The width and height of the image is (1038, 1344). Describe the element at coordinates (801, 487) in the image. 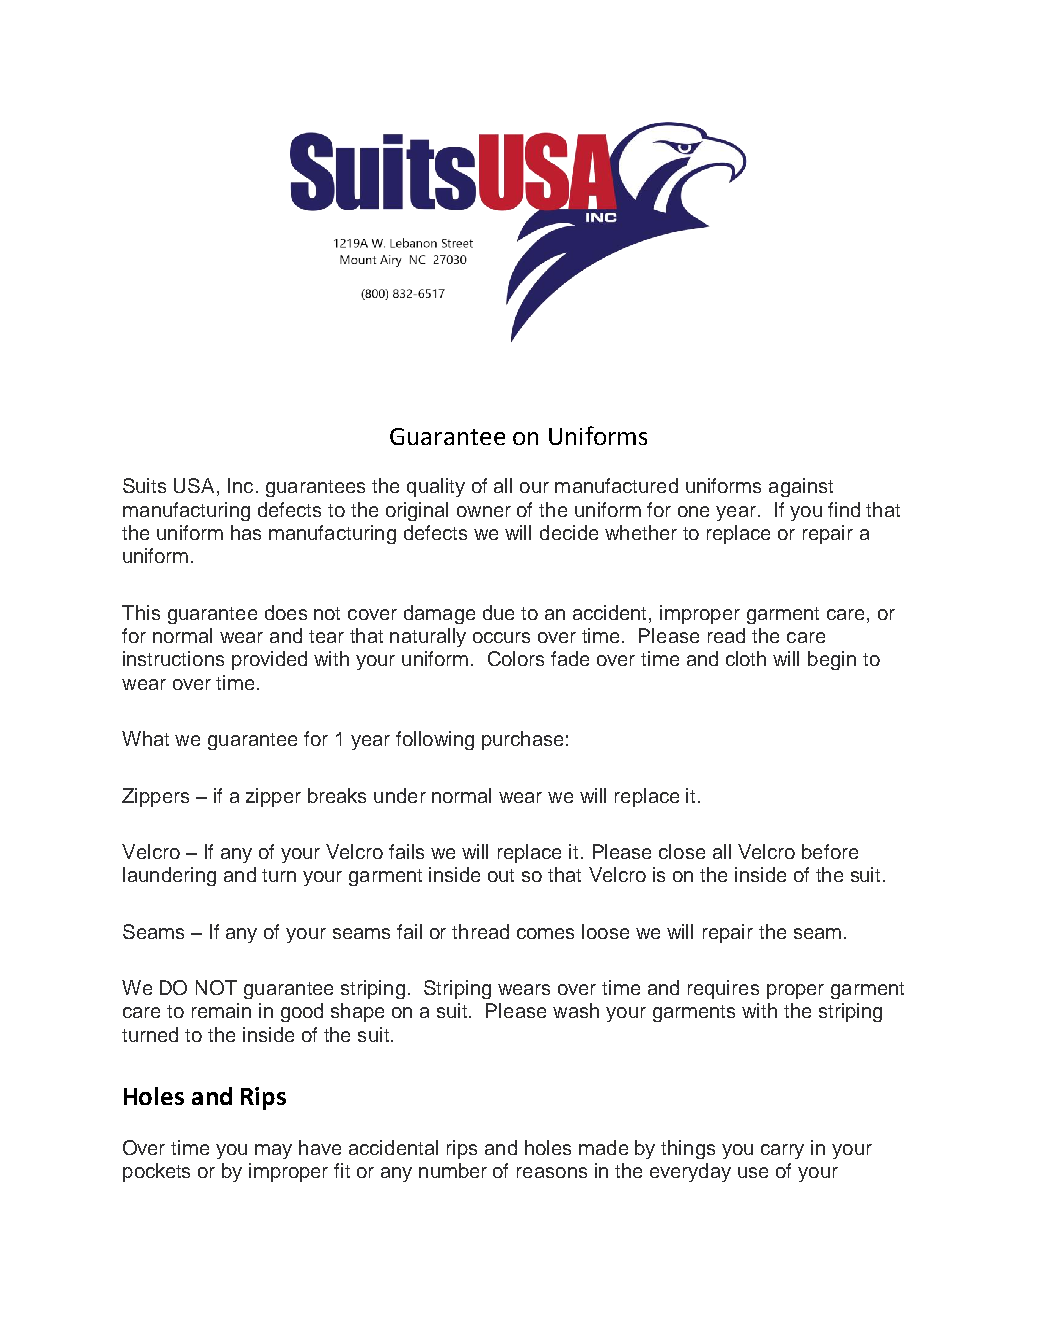

I see `against` at that location.
